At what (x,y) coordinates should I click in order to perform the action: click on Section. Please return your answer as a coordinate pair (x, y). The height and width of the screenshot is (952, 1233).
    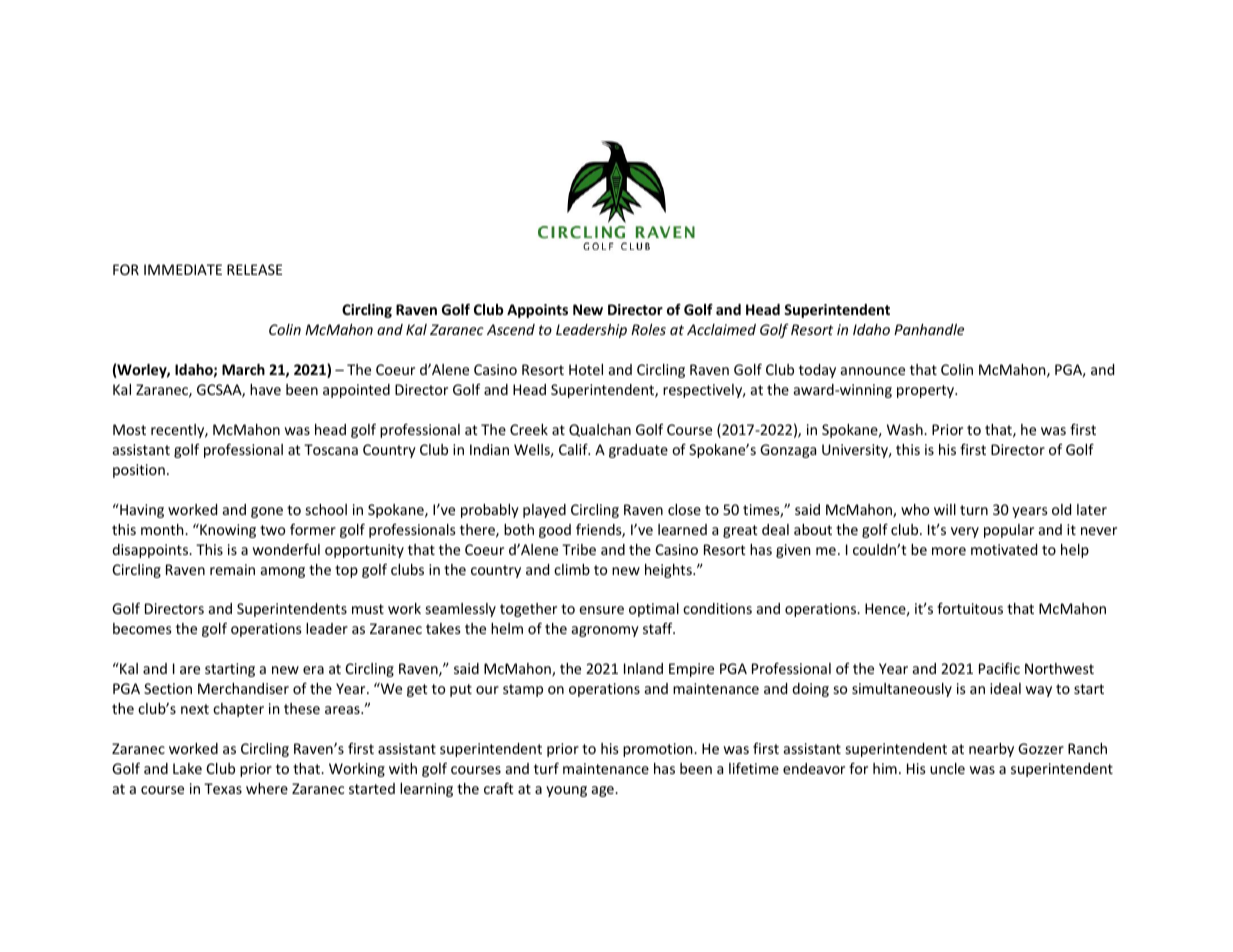
    Looking at the image, I should click on (168, 688).
